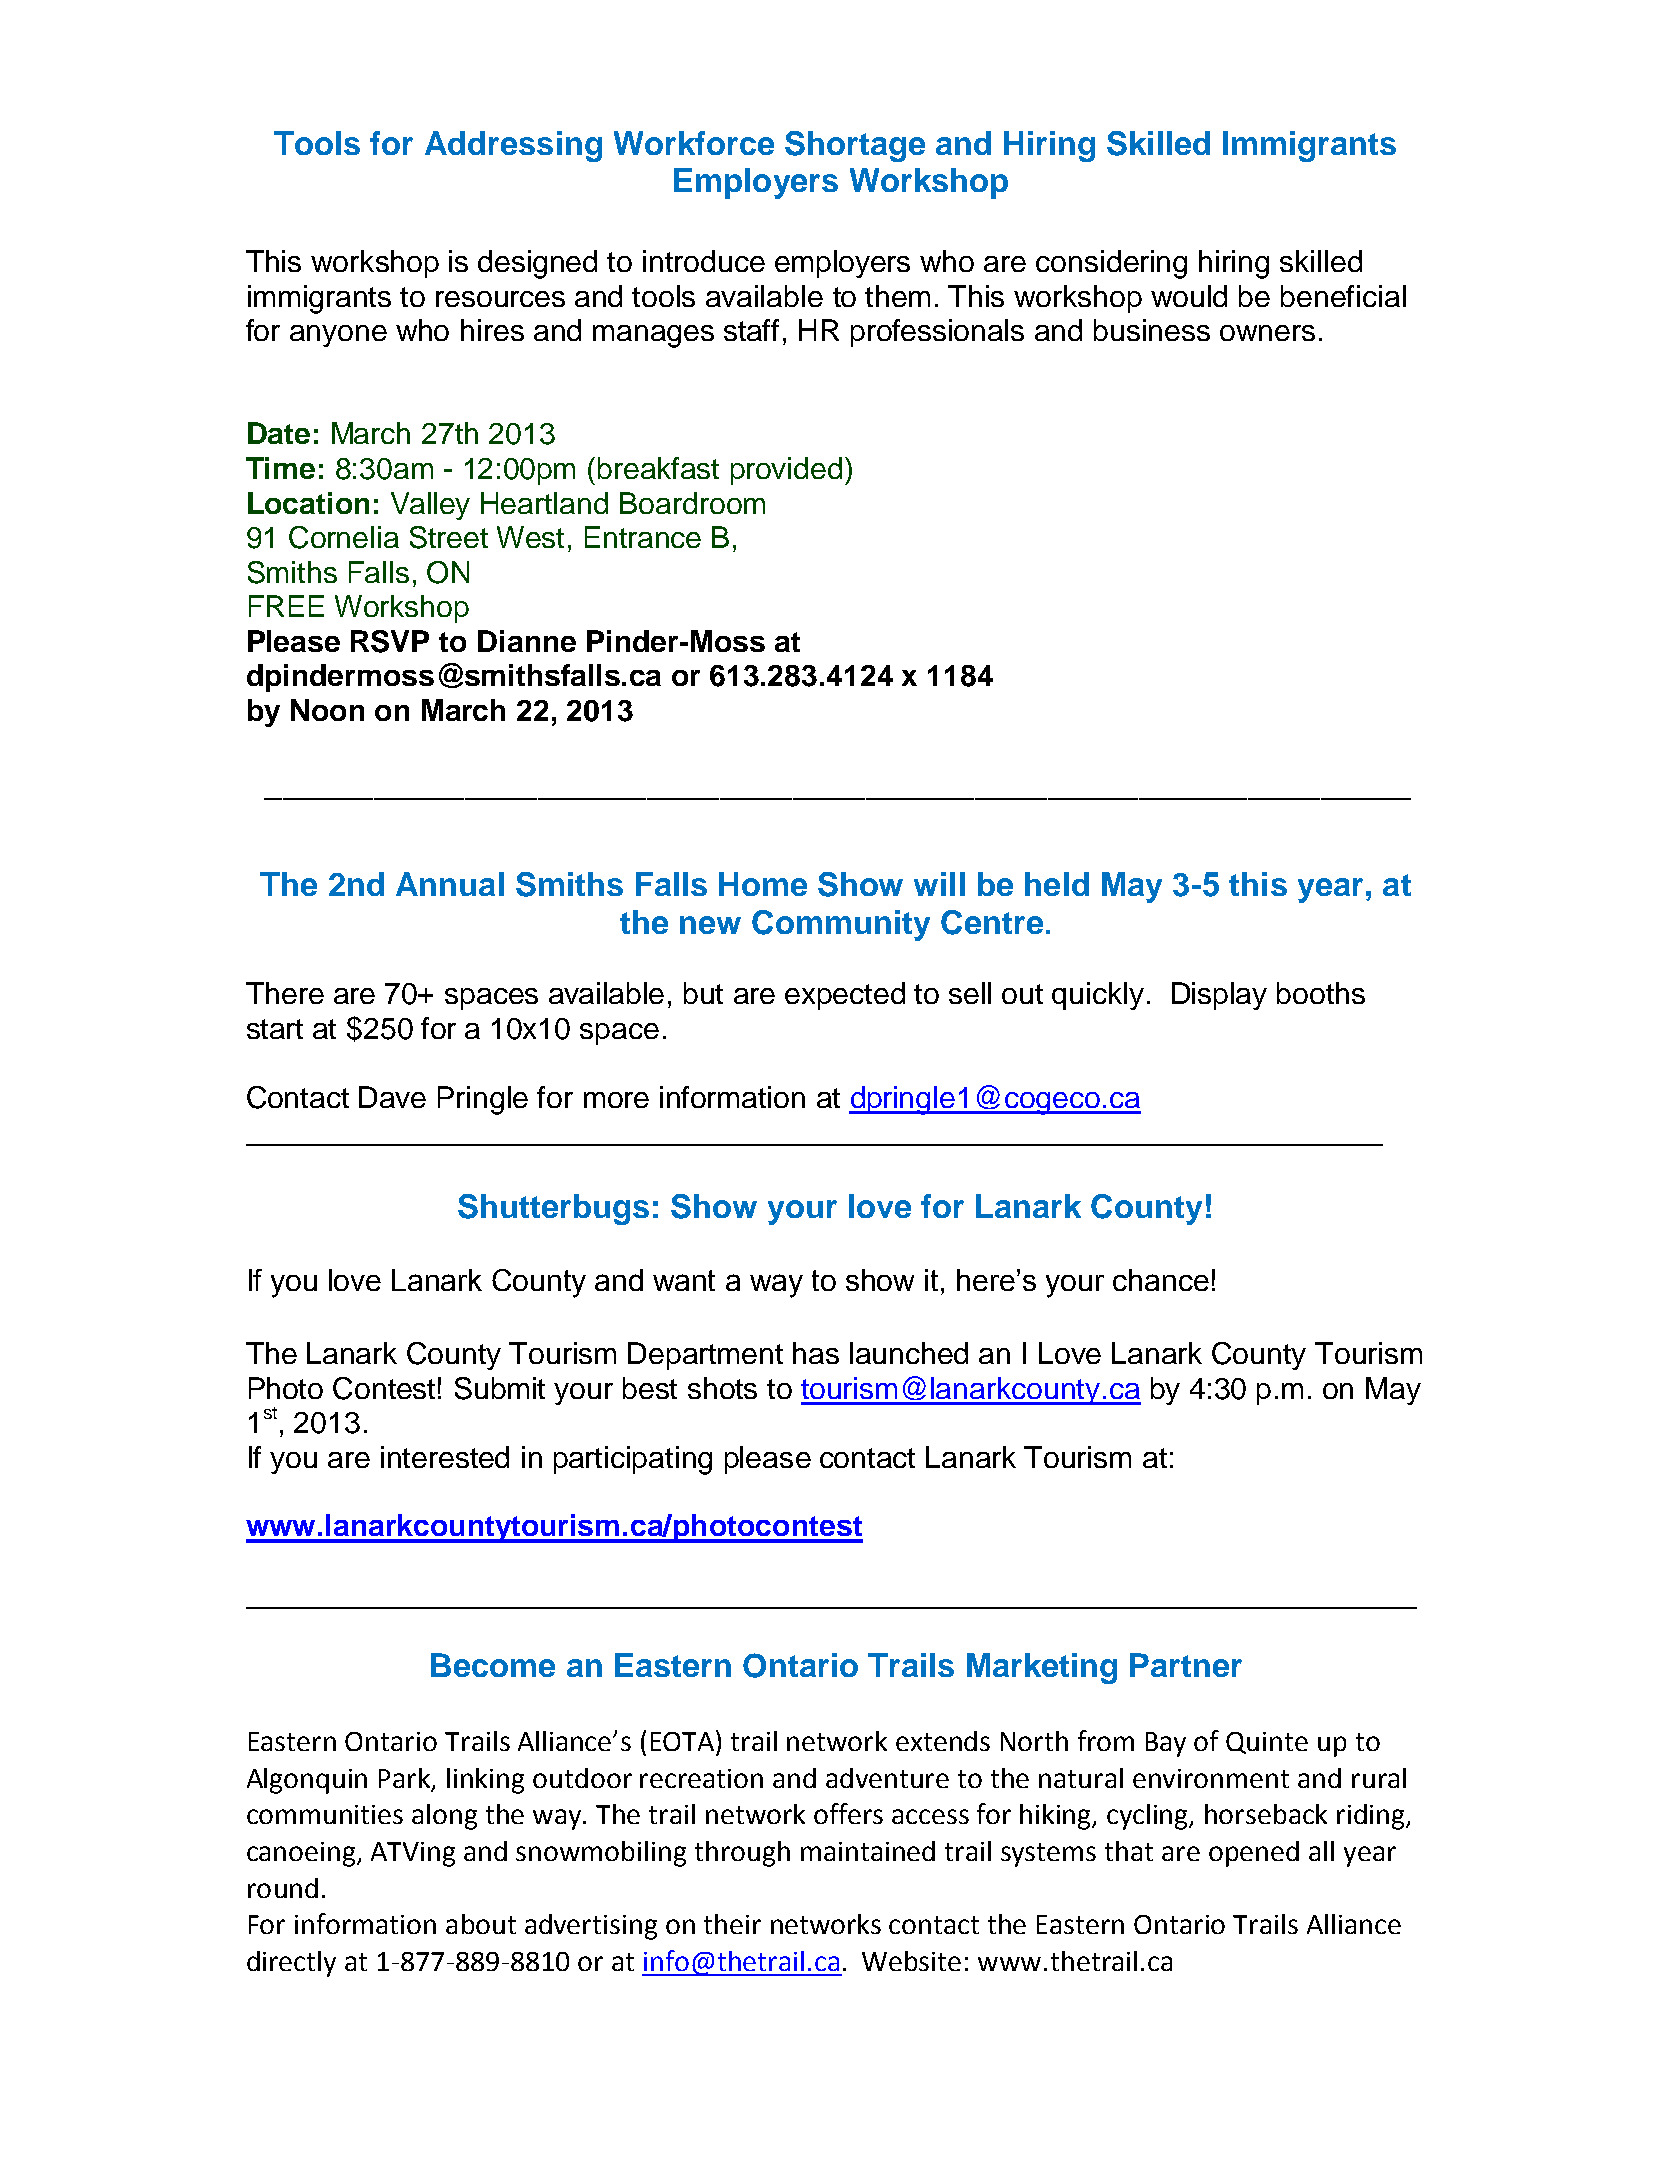 Image resolution: width=1672 pixels, height=2164 pixels. What do you see at coordinates (868, 1851) in the page?
I see `maintained` at bounding box center [868, 1851].
